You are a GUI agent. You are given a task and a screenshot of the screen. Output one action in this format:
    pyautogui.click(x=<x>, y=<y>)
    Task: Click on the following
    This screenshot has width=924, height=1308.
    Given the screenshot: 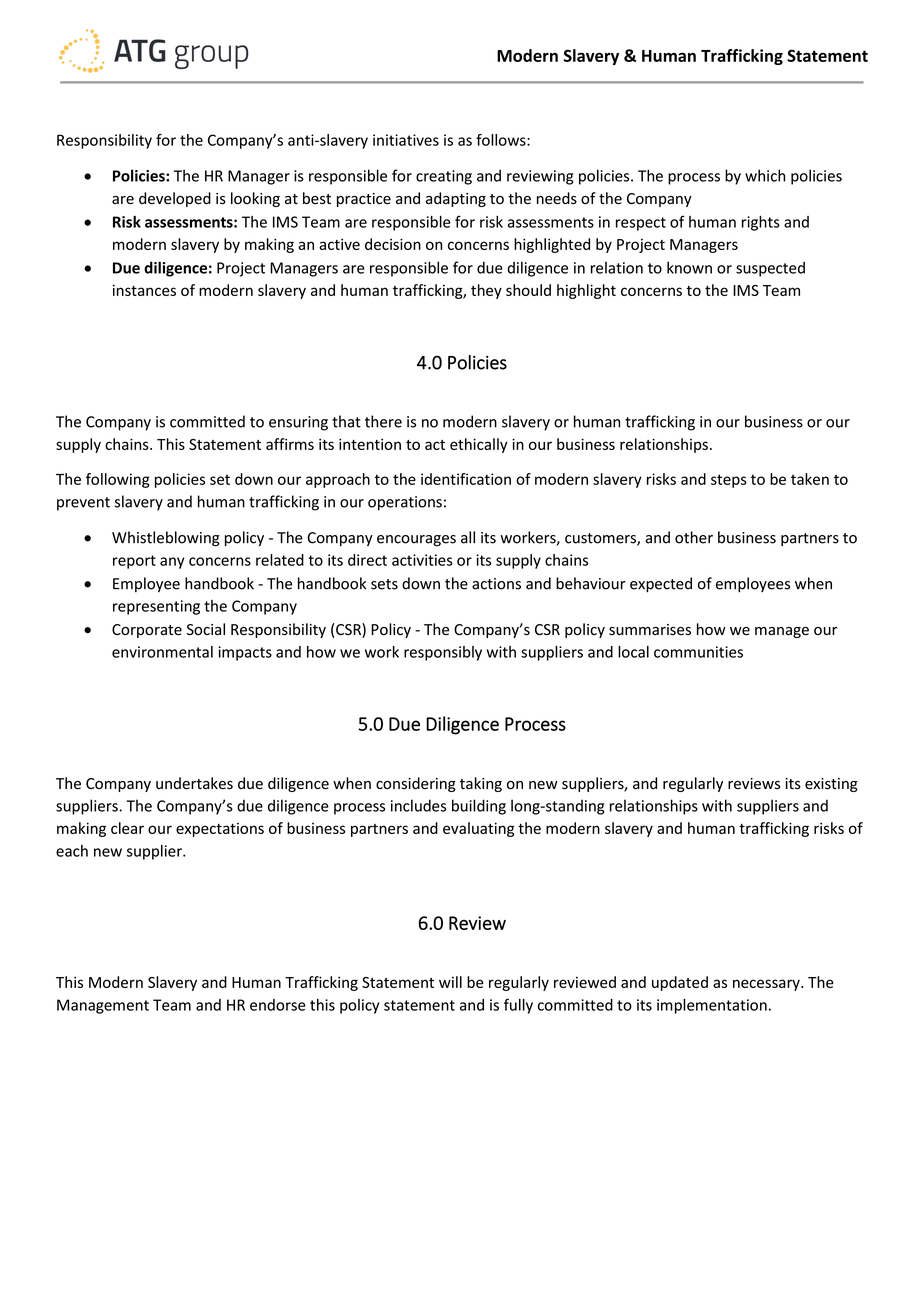 What is the action you would take?
    pyautogui.click(x=118, y=480)
